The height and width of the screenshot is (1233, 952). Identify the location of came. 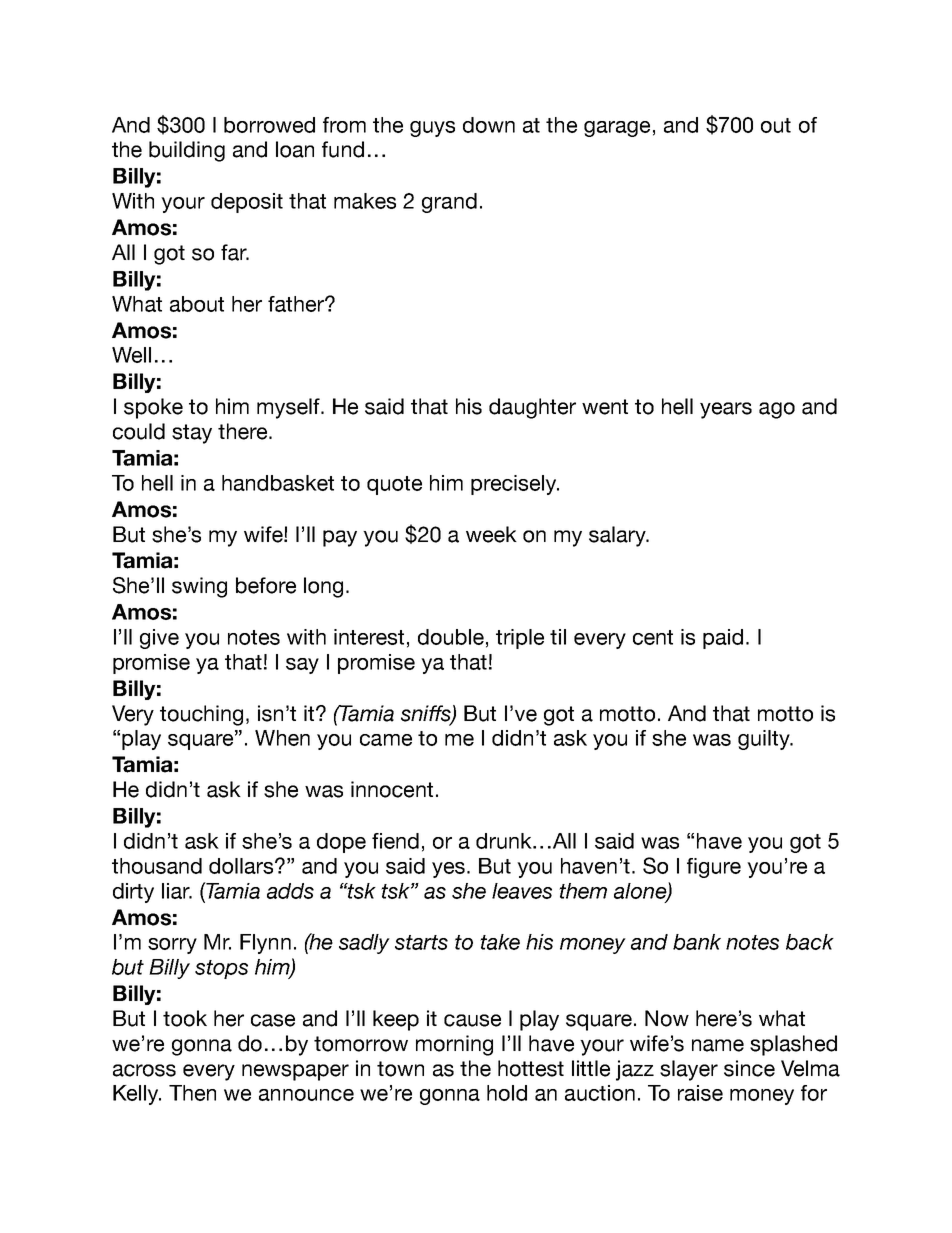
(386, 740).
